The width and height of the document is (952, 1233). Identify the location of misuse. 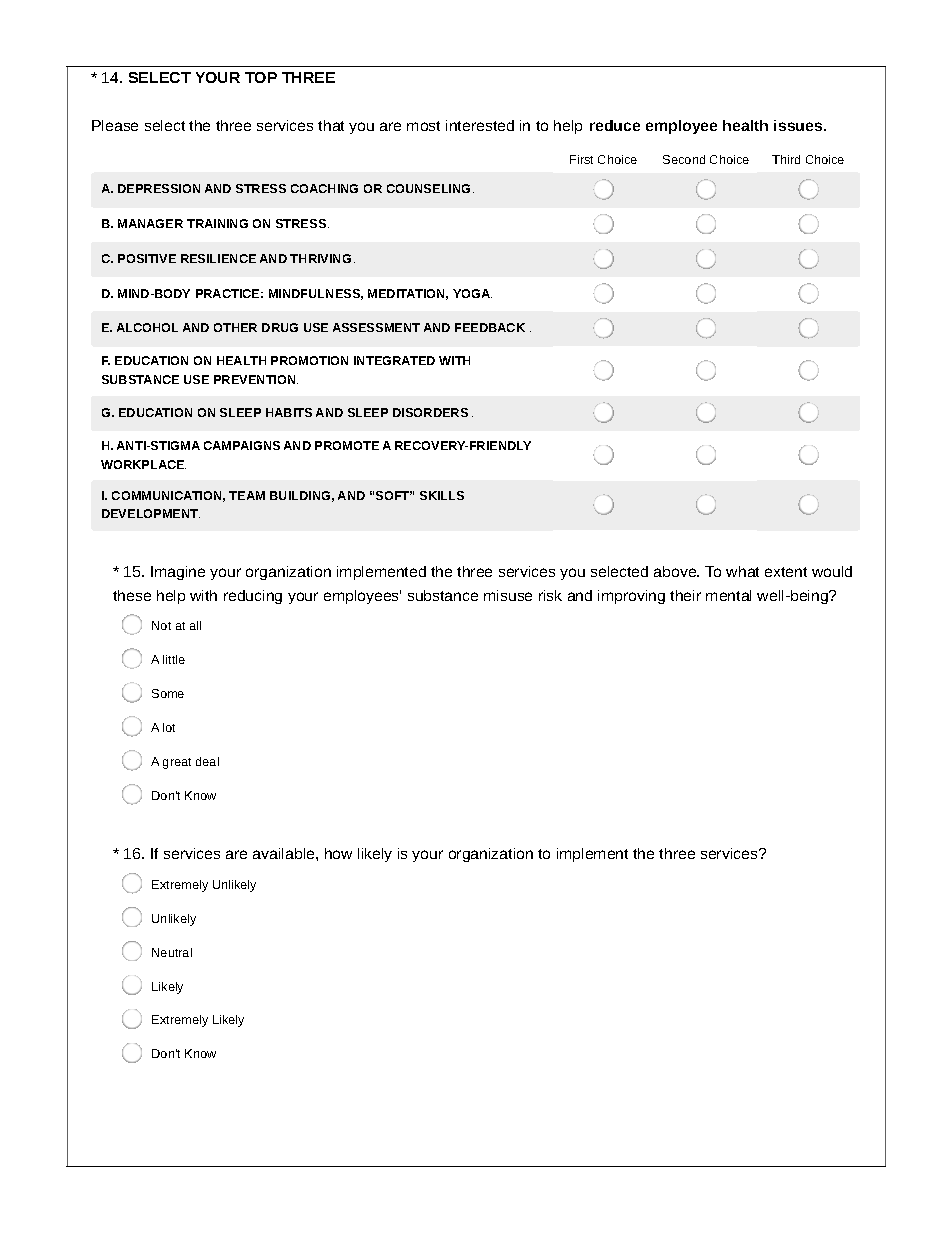
(508, 595).
